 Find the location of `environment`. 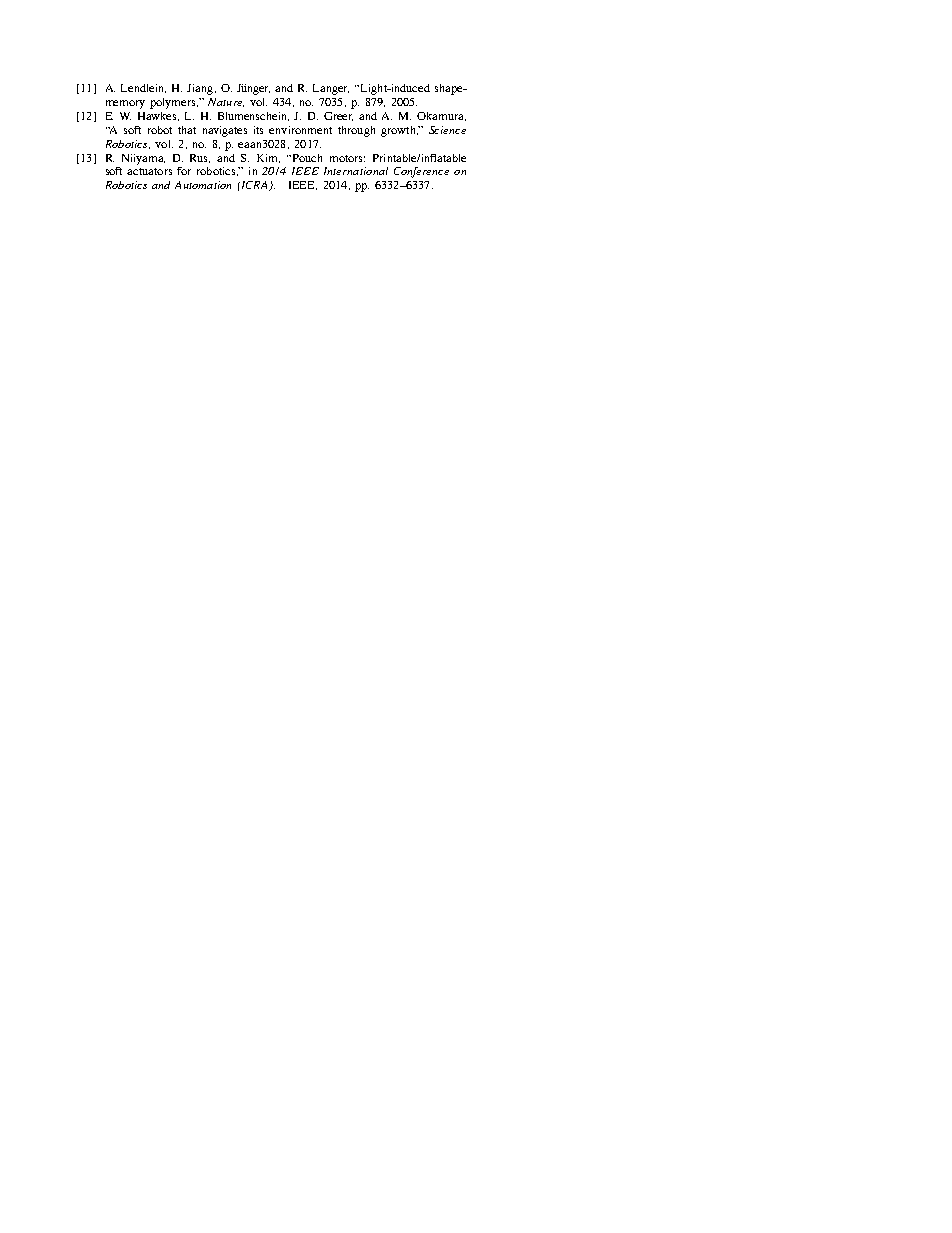

environment is located at coordinates (300, 130).
